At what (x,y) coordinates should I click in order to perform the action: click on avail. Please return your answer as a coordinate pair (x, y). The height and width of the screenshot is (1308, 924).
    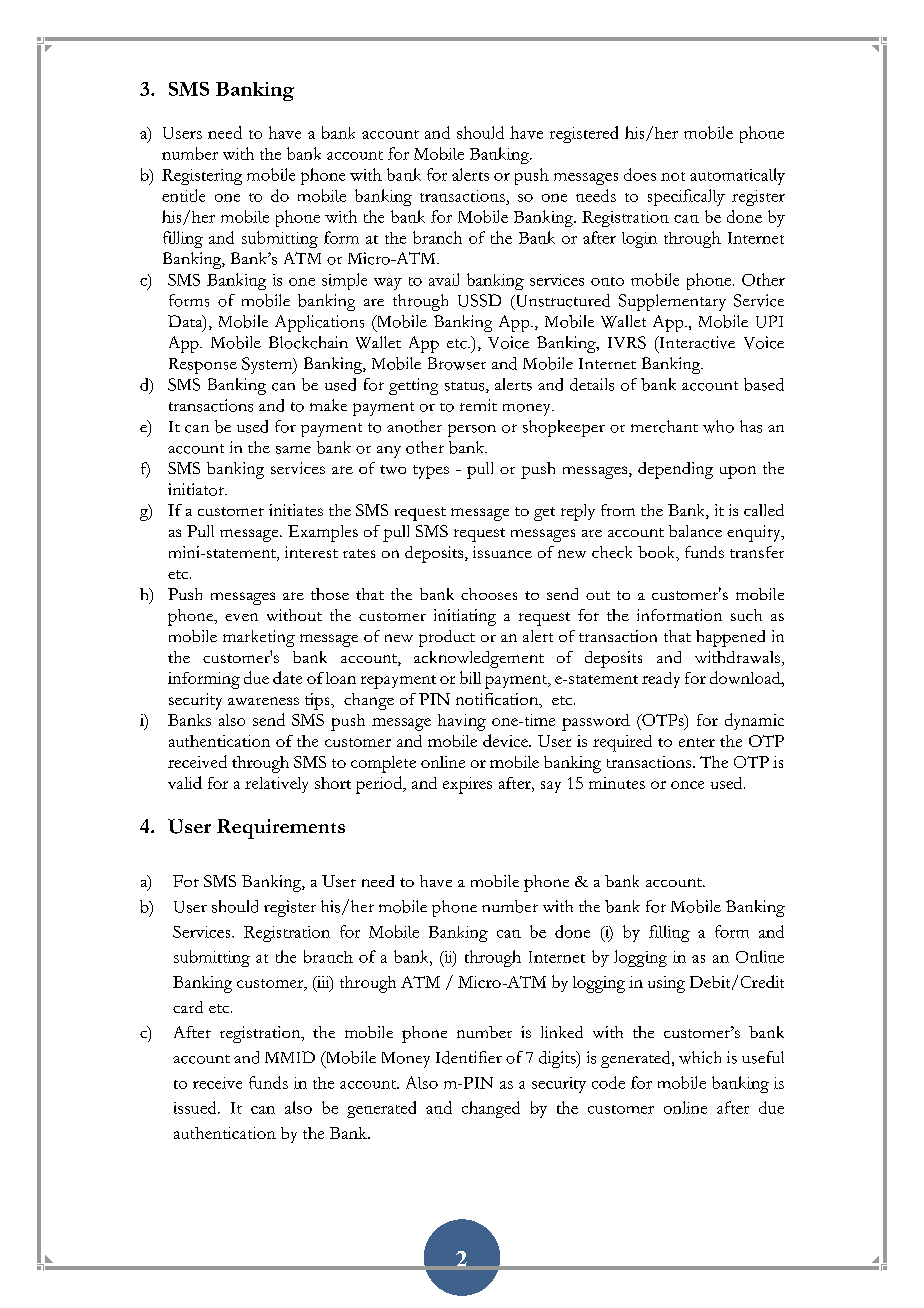
    Looking at the image, I should click on (444, 279).
